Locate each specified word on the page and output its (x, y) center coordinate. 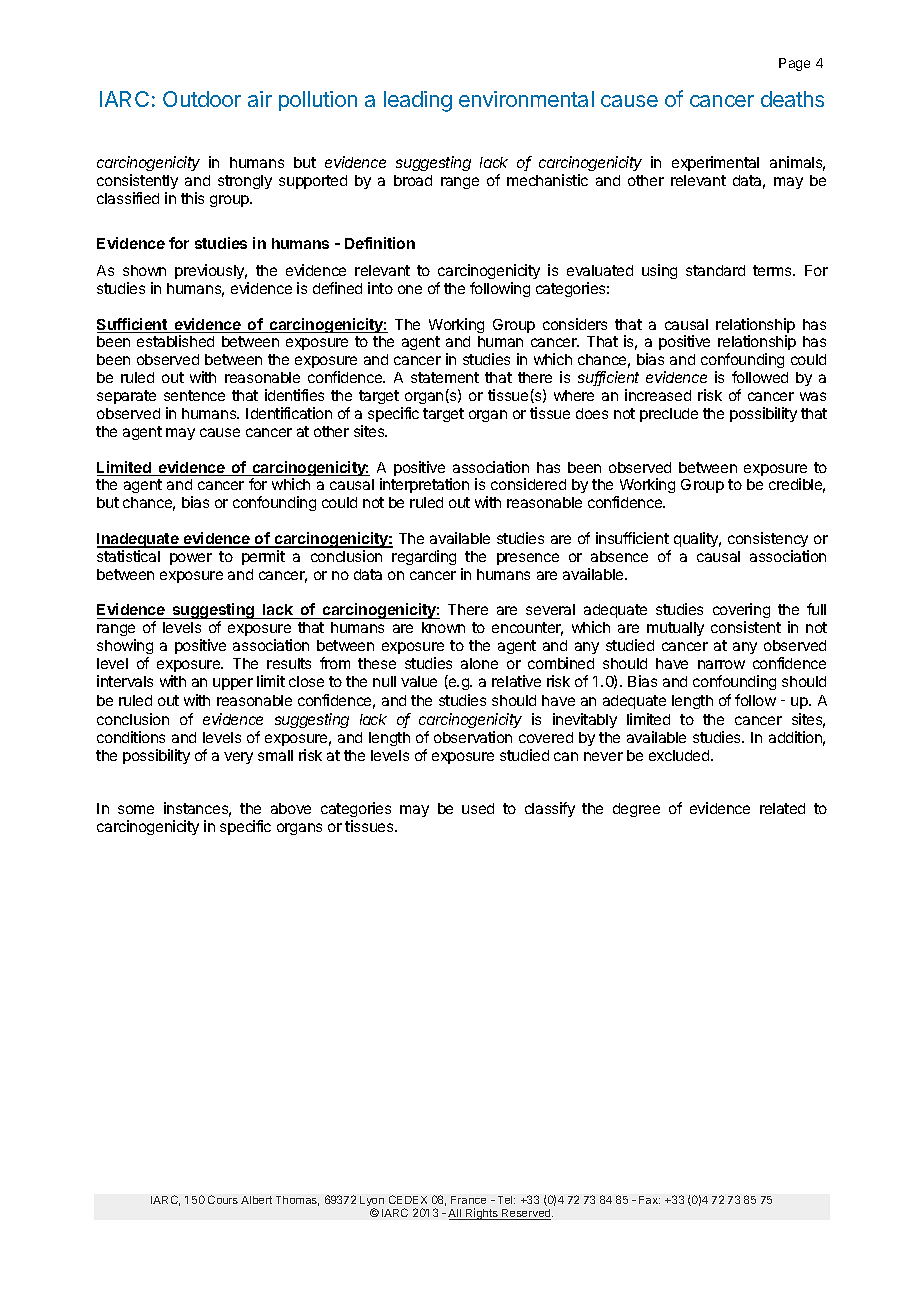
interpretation (424, 485)
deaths (792, 99)
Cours (223, 1199)
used (478, 808)
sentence (194, 395)
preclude (669, 415)
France (468, 1200)
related (782, 808)
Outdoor (202, 99)
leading (418, 101)
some (136, 809)
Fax (649, 1200)
